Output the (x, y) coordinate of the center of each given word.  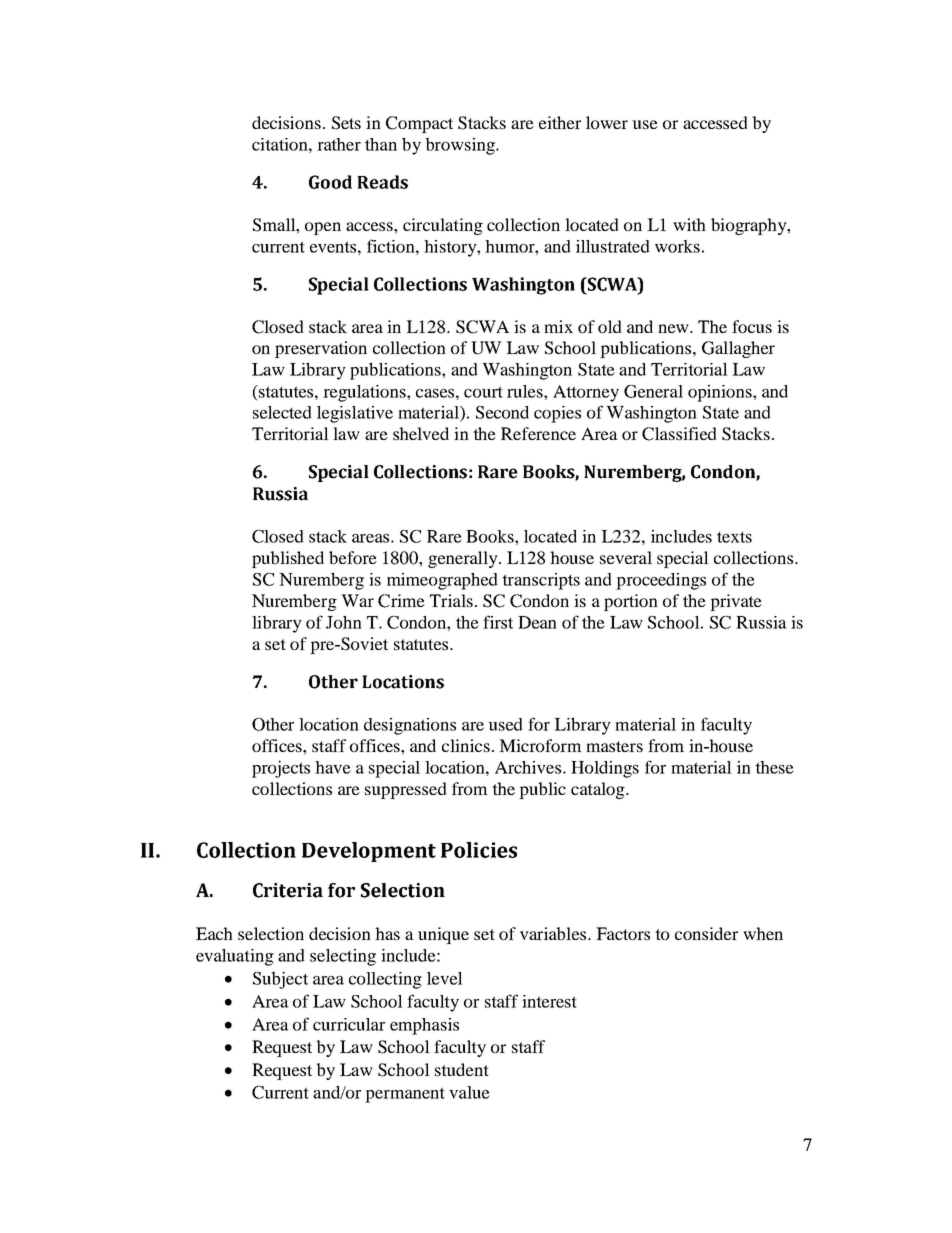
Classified (679, 434)
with (689, 224)
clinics (466, 745)
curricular (349, 1024)
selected (282, 412)
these (774, 767)
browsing (461, 146)
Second (502, 412)
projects (281, 769)
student (462, 1069)
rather (339, 144)
